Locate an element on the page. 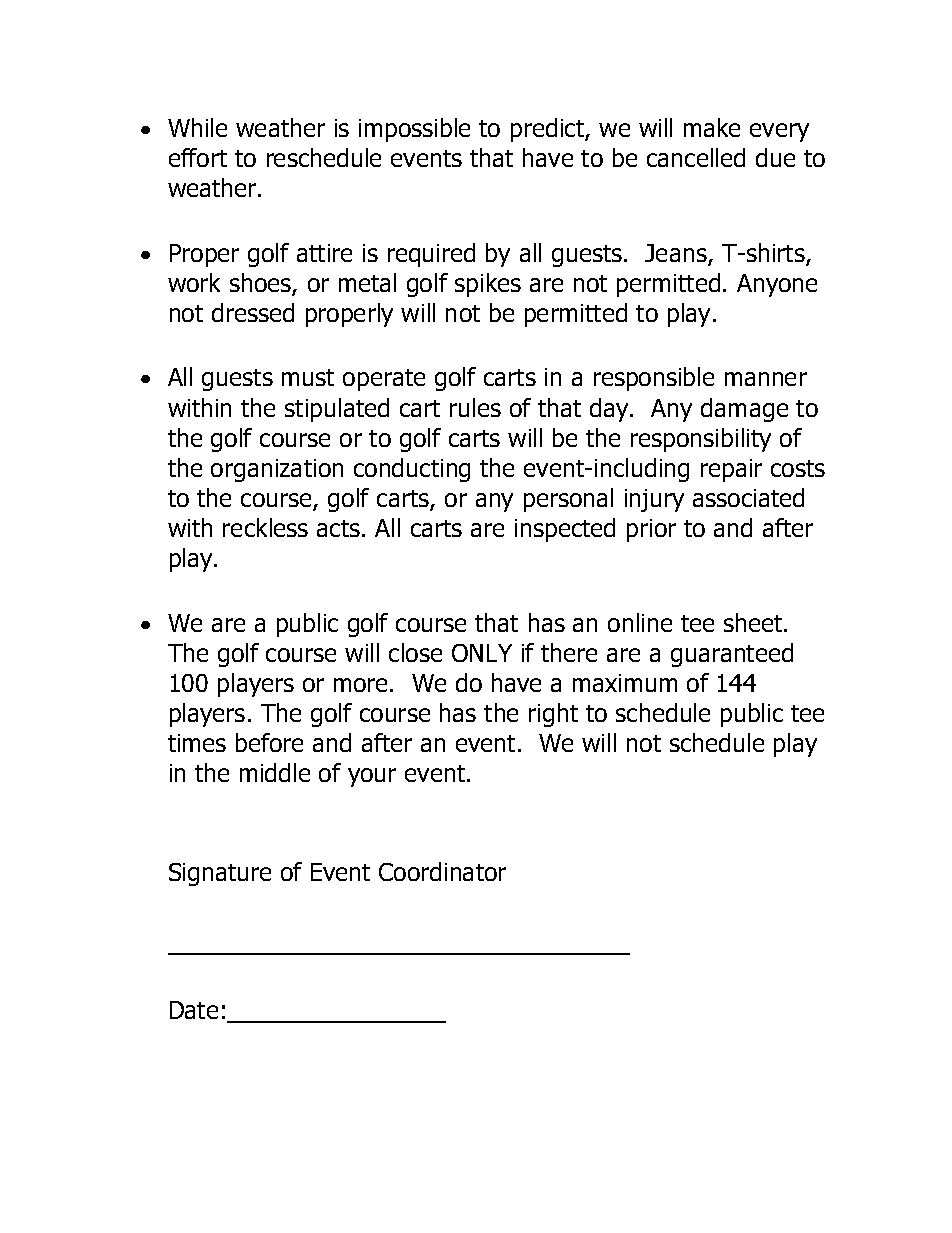 The image size is (952, 1233). impossible is located at coordinates (414, 130).
